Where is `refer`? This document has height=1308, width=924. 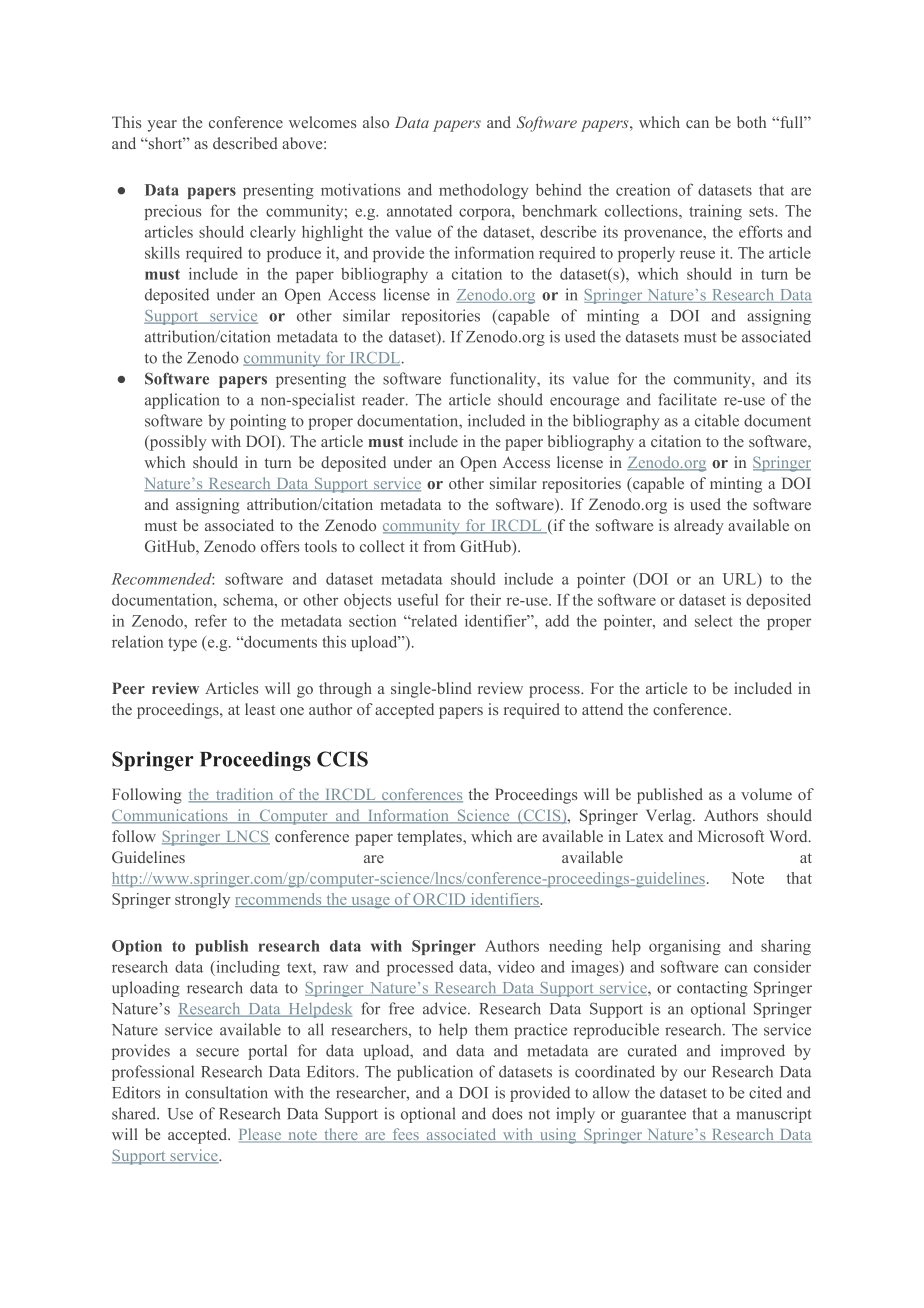
refer is located at coordinates (211, 620).
